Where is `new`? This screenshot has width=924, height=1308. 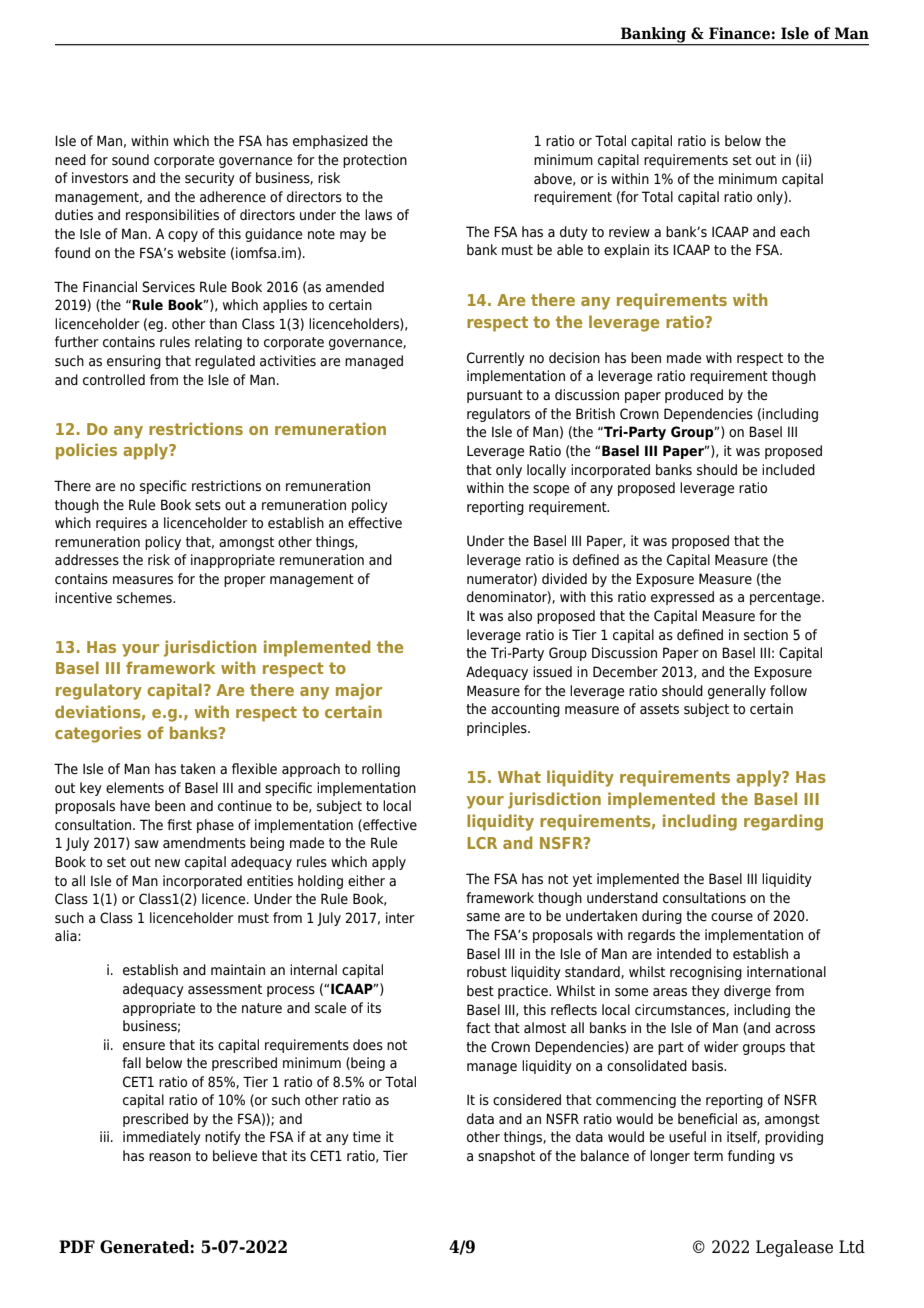 new is located at coordinates (167, 863).
